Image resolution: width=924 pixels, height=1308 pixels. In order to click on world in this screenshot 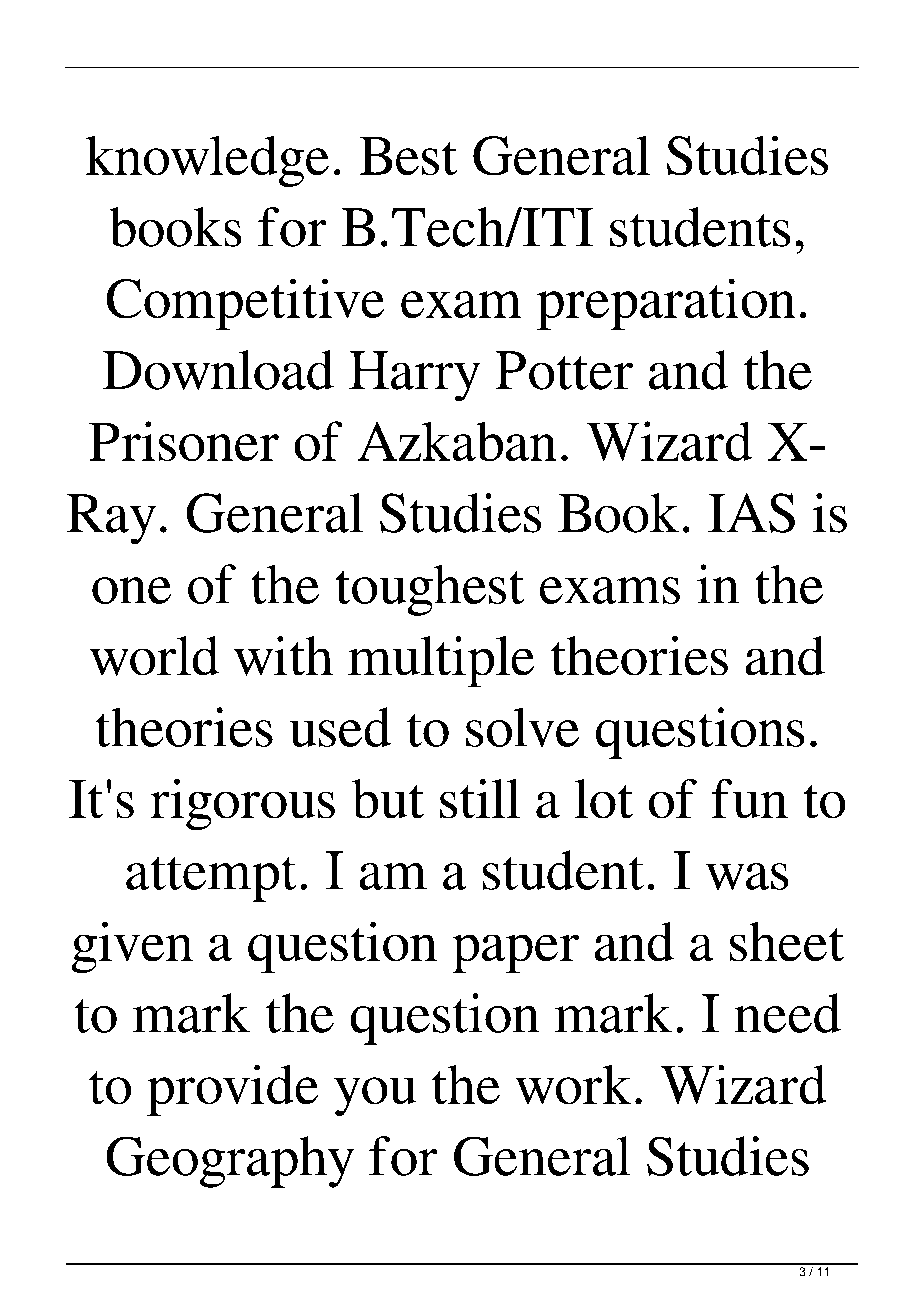, I will do `click(154, 656)`.
